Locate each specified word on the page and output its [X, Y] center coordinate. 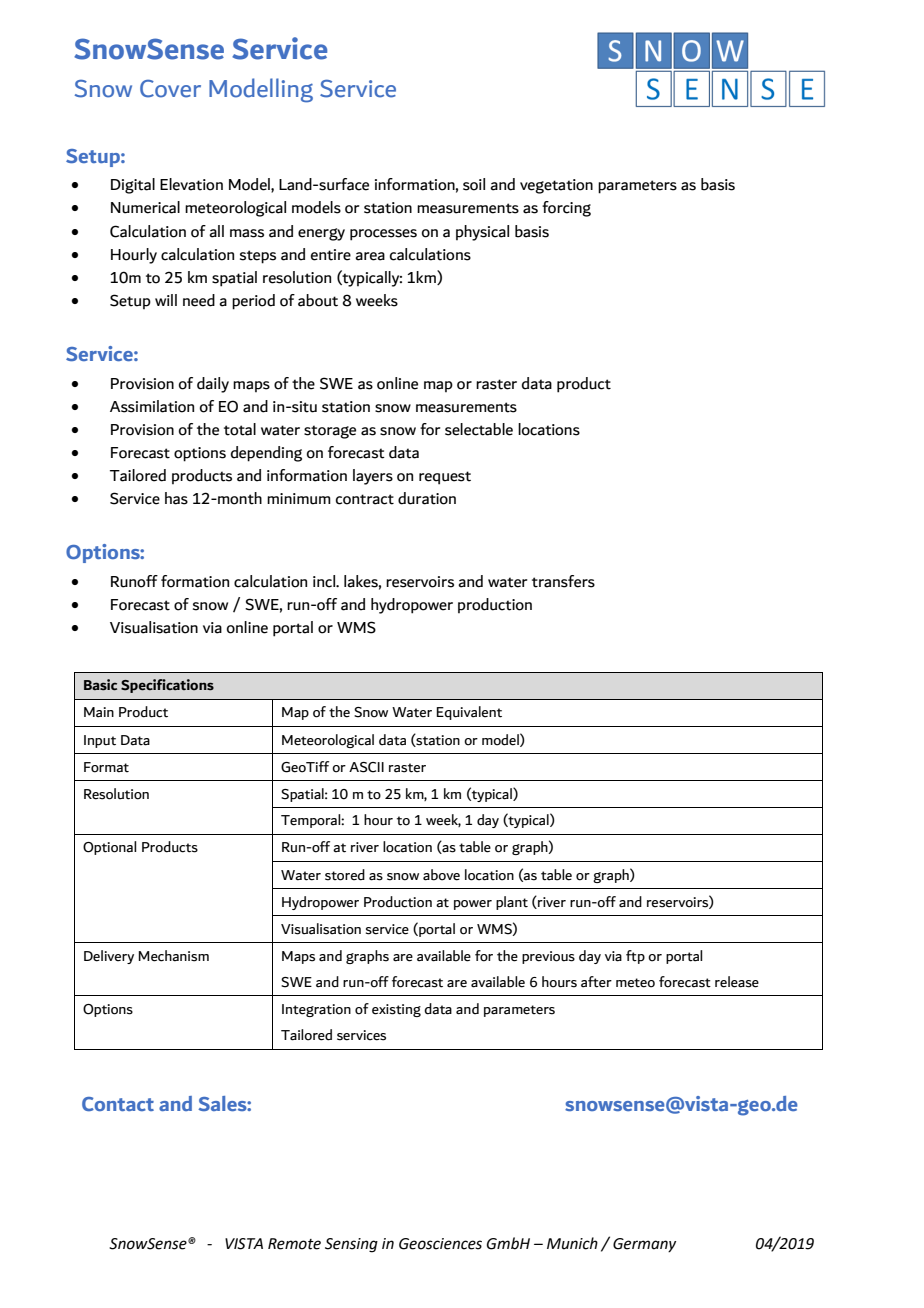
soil [474, 184]
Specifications [167, 686]
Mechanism [173, 956]
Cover [170, 88]
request [445, 478]
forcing [566, 209]
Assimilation [152, 406]
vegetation [556, 186]
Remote [294, 1244]
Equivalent [469, 713]
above [441, 875]
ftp [635, 957]
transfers [563, 581]
